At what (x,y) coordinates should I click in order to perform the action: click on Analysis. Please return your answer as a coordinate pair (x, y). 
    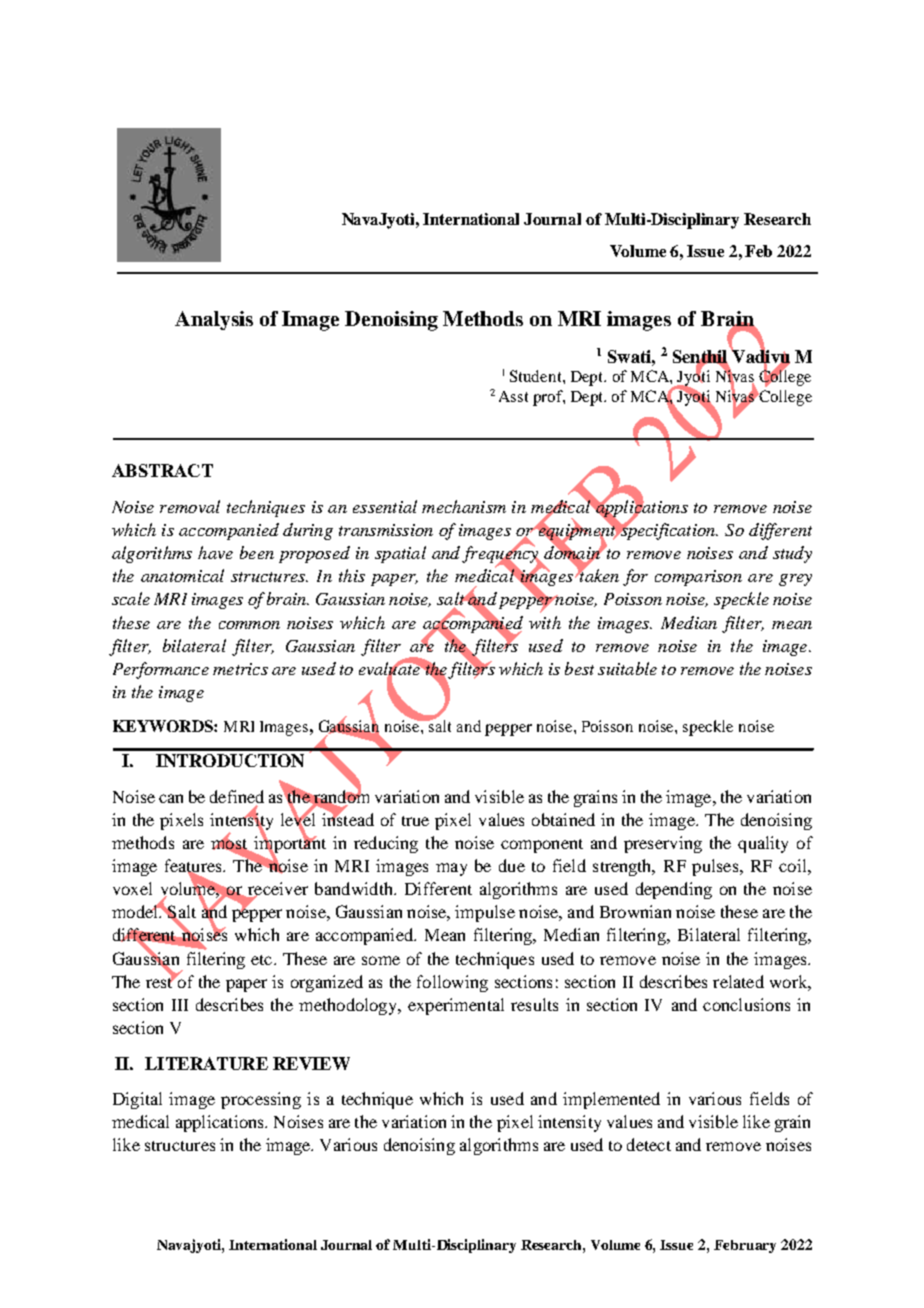
    Looking at the image, I should click on (214, 320).
